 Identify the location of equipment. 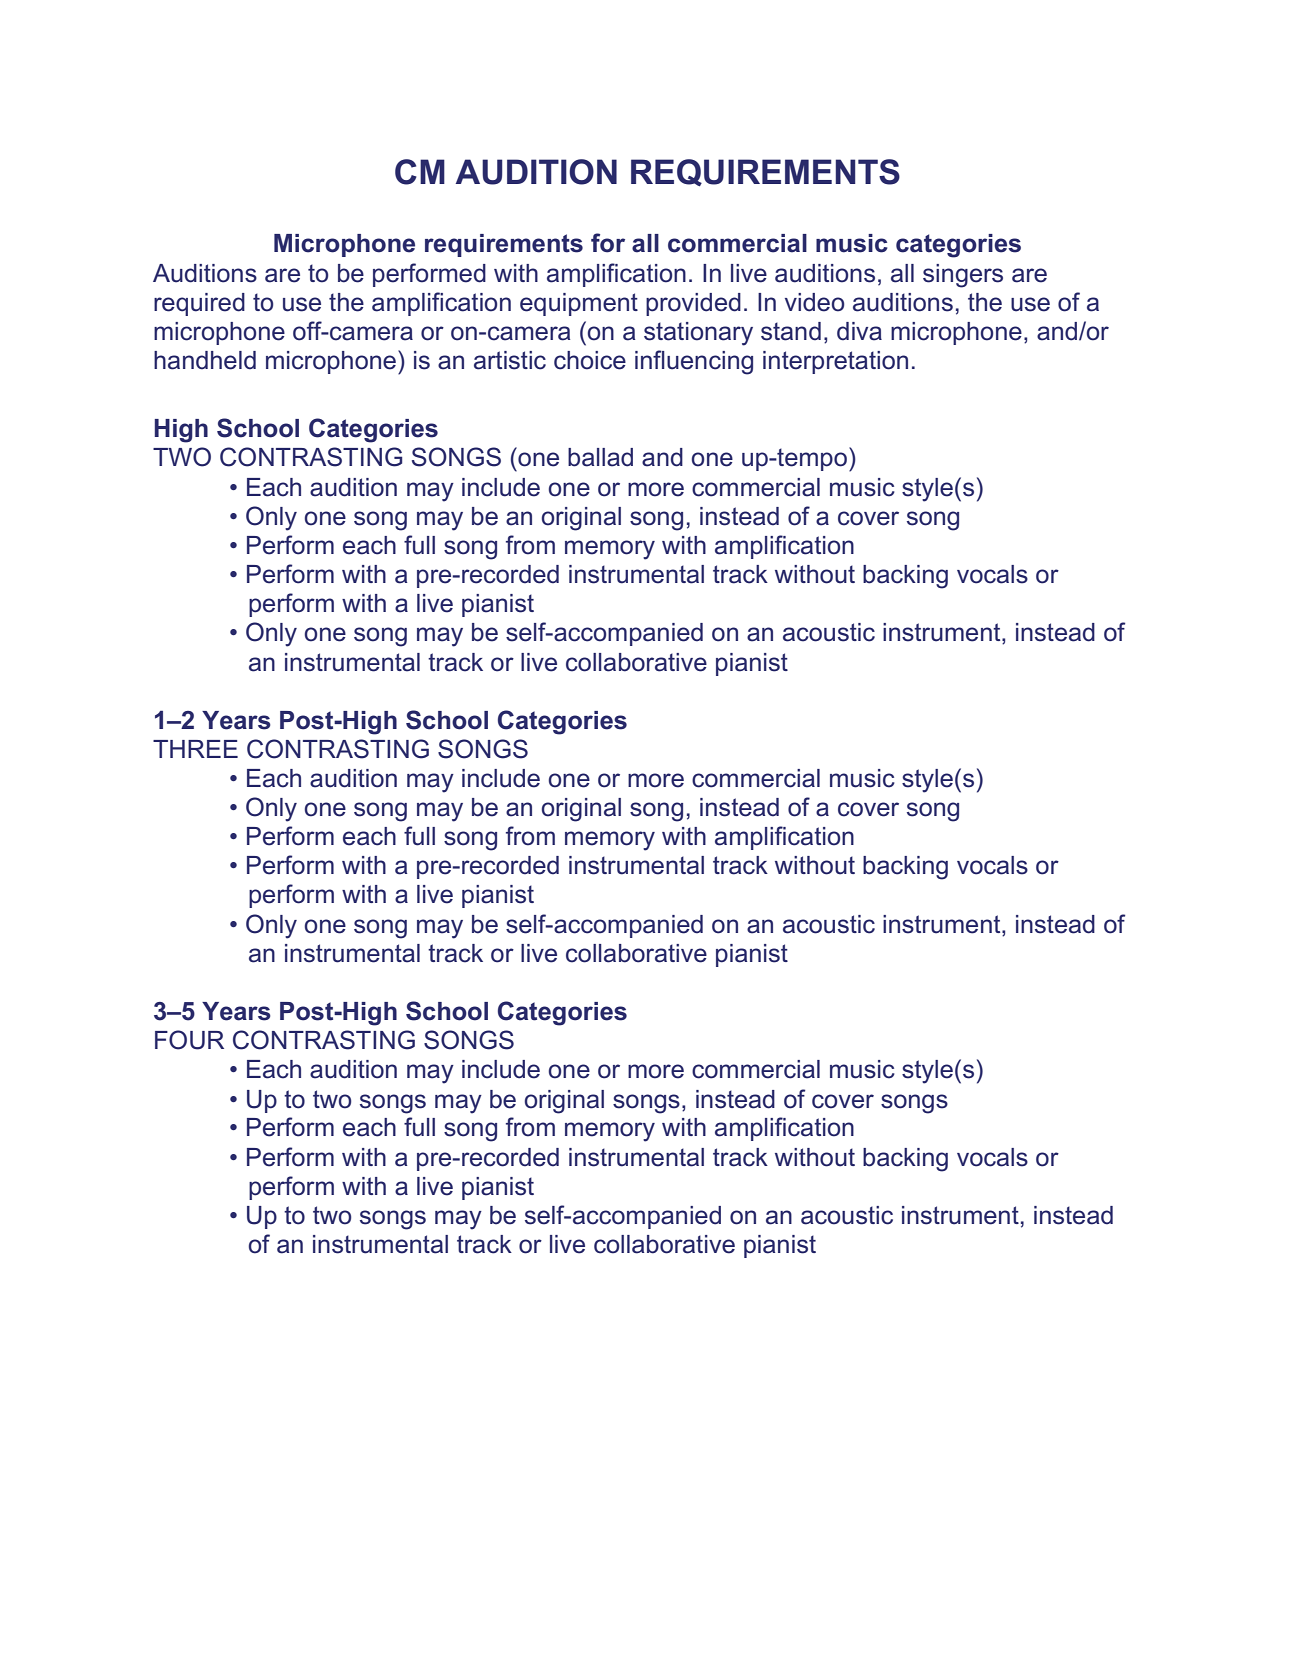
(579, 304).
